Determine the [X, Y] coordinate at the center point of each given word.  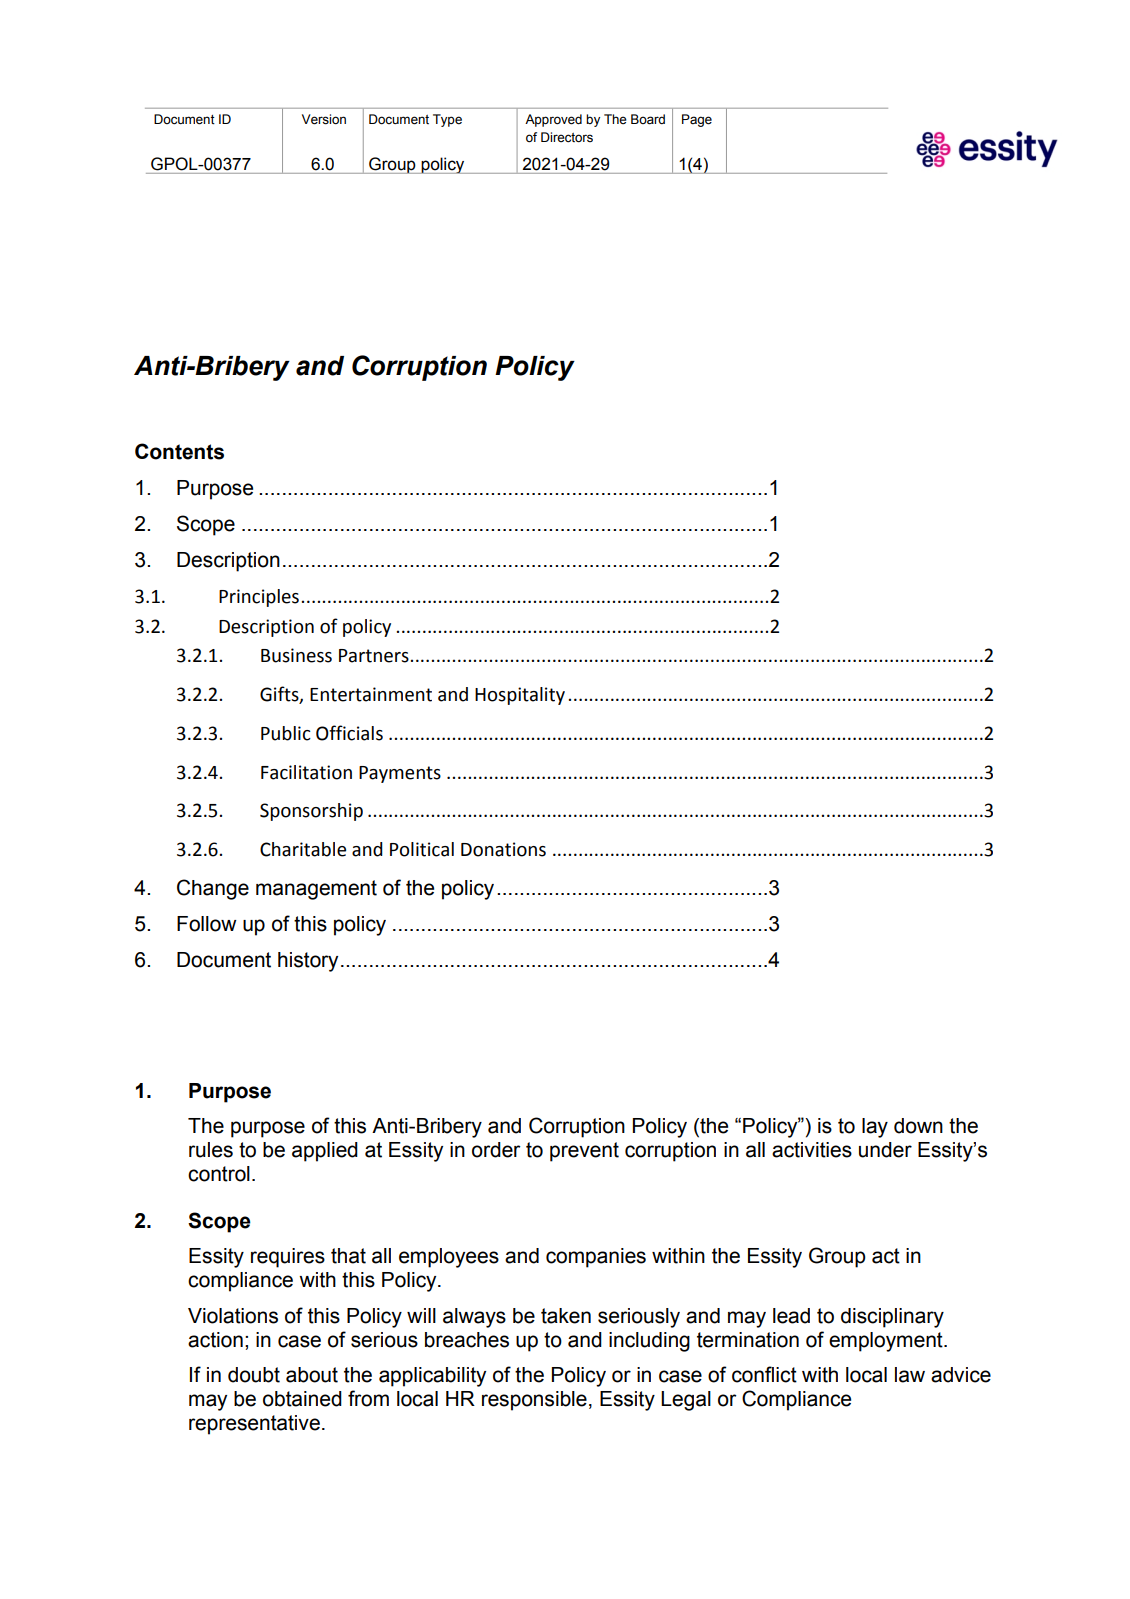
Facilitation [306, 772]
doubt [254, 1375]
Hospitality [520, 696]
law [910, 1375]
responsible [534, 1401]
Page [697, 120]
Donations [503, 849]
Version [324, 119]
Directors [567, 137]
